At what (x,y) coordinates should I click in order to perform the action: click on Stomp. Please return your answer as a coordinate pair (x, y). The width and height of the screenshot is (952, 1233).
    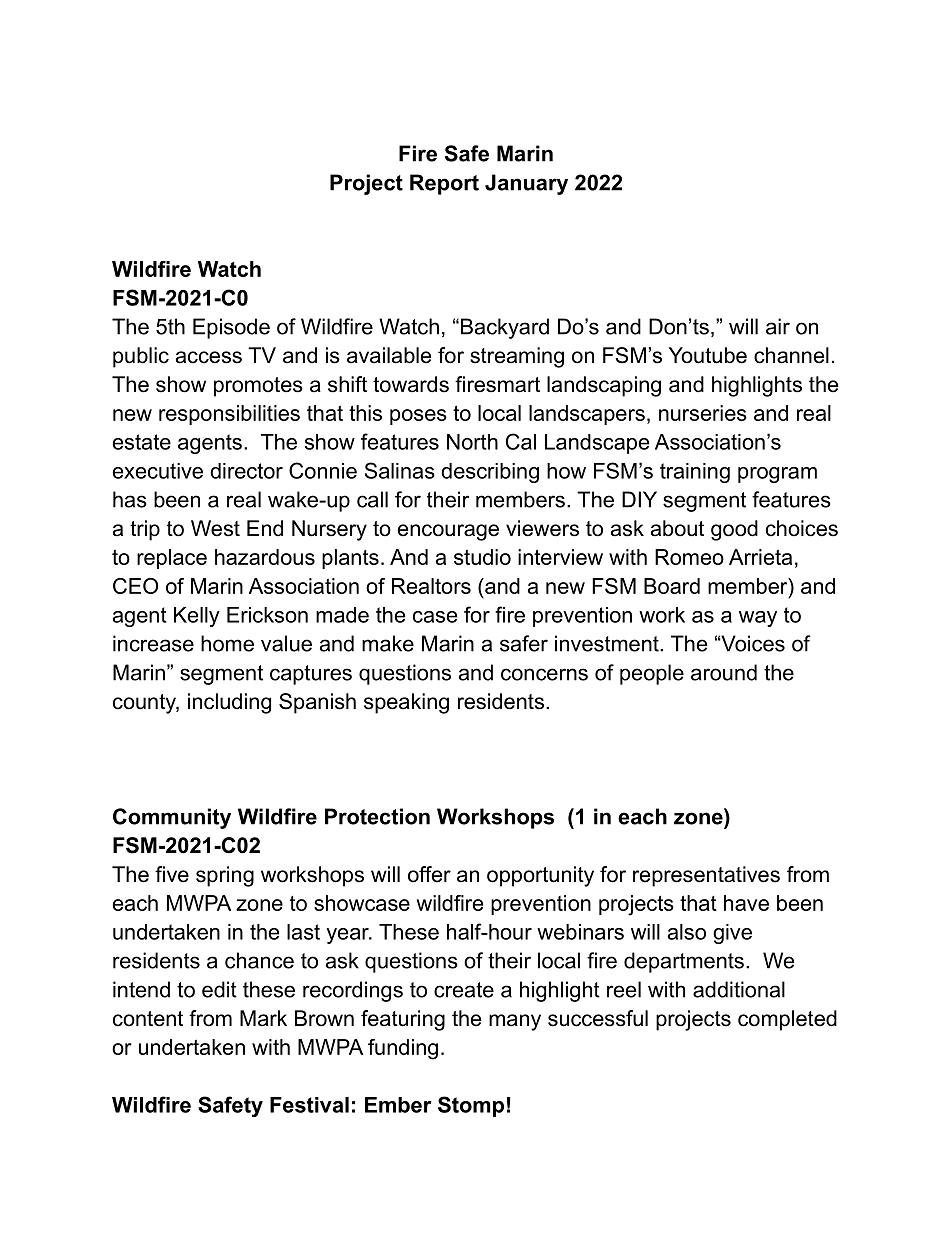
    Looking at the image, I should click on (471, 1106).
